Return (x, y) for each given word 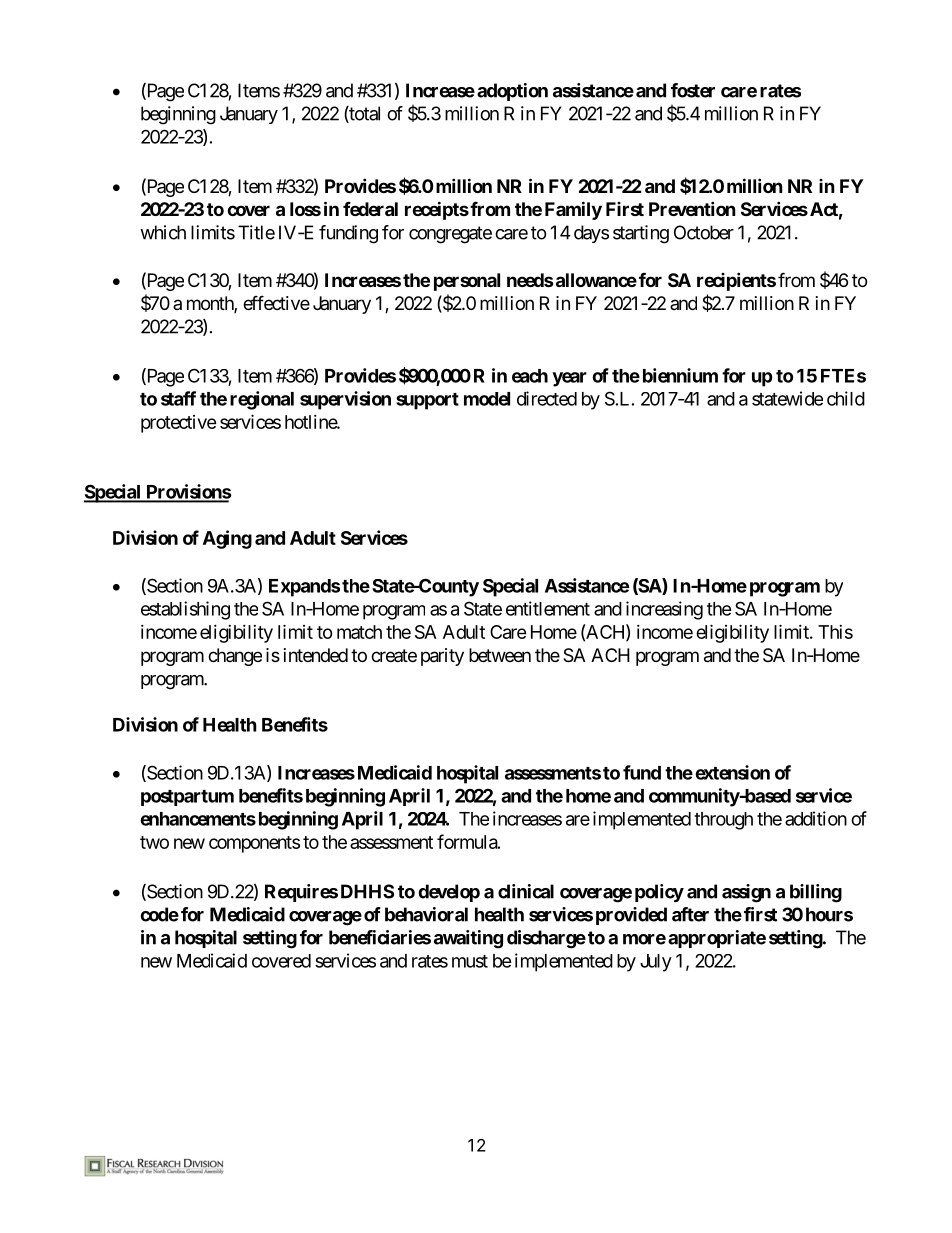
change (235, 657)
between (500, 655)
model (487, 399)
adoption (512, 92)
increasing (664, 610)
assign (746, 893)
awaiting (468, 939)
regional (262, 400)
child (846, 398)
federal (370, 208)
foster (693, 90)
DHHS (367, 891)
